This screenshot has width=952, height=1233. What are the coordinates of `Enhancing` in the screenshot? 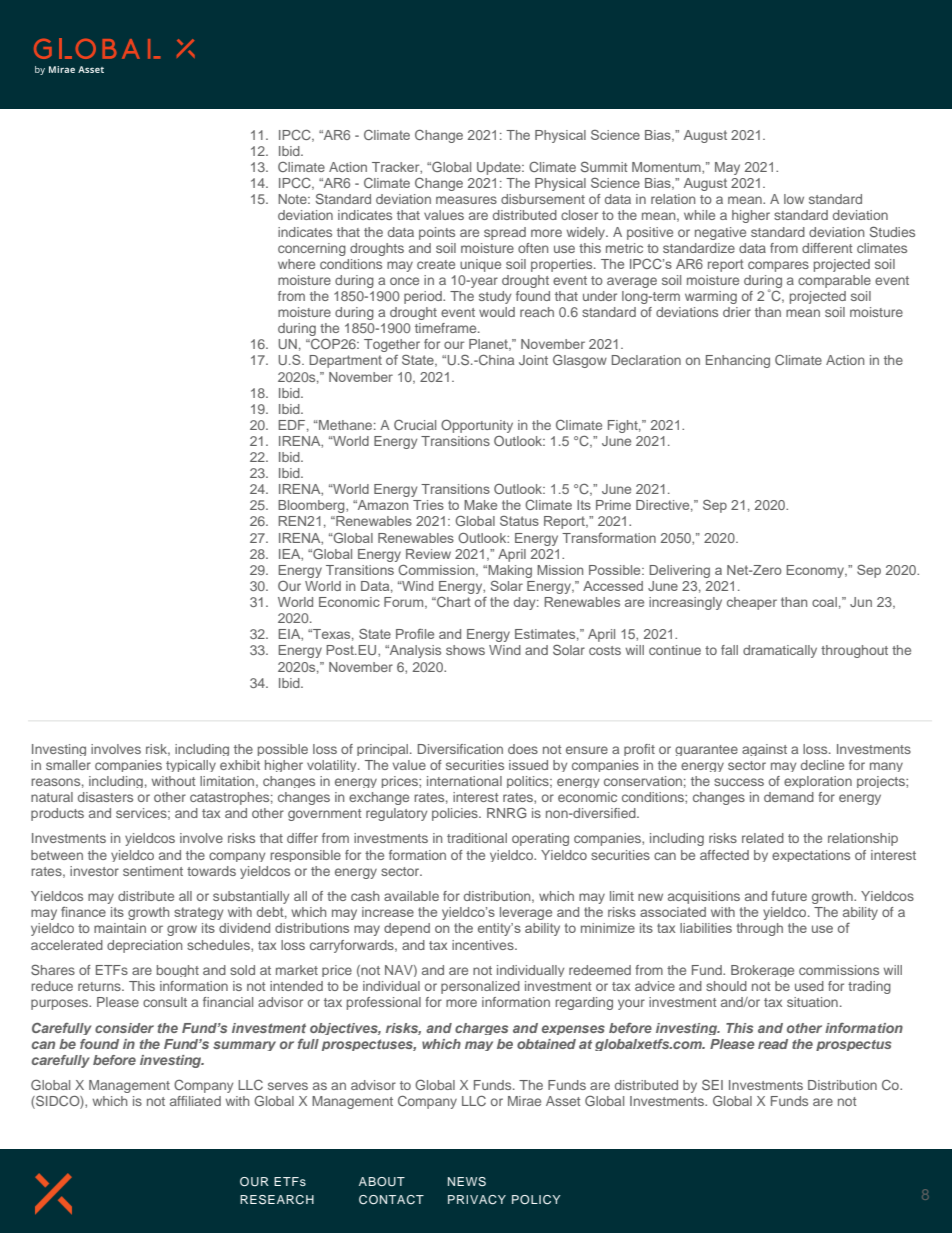 It's located at (738, 361).
